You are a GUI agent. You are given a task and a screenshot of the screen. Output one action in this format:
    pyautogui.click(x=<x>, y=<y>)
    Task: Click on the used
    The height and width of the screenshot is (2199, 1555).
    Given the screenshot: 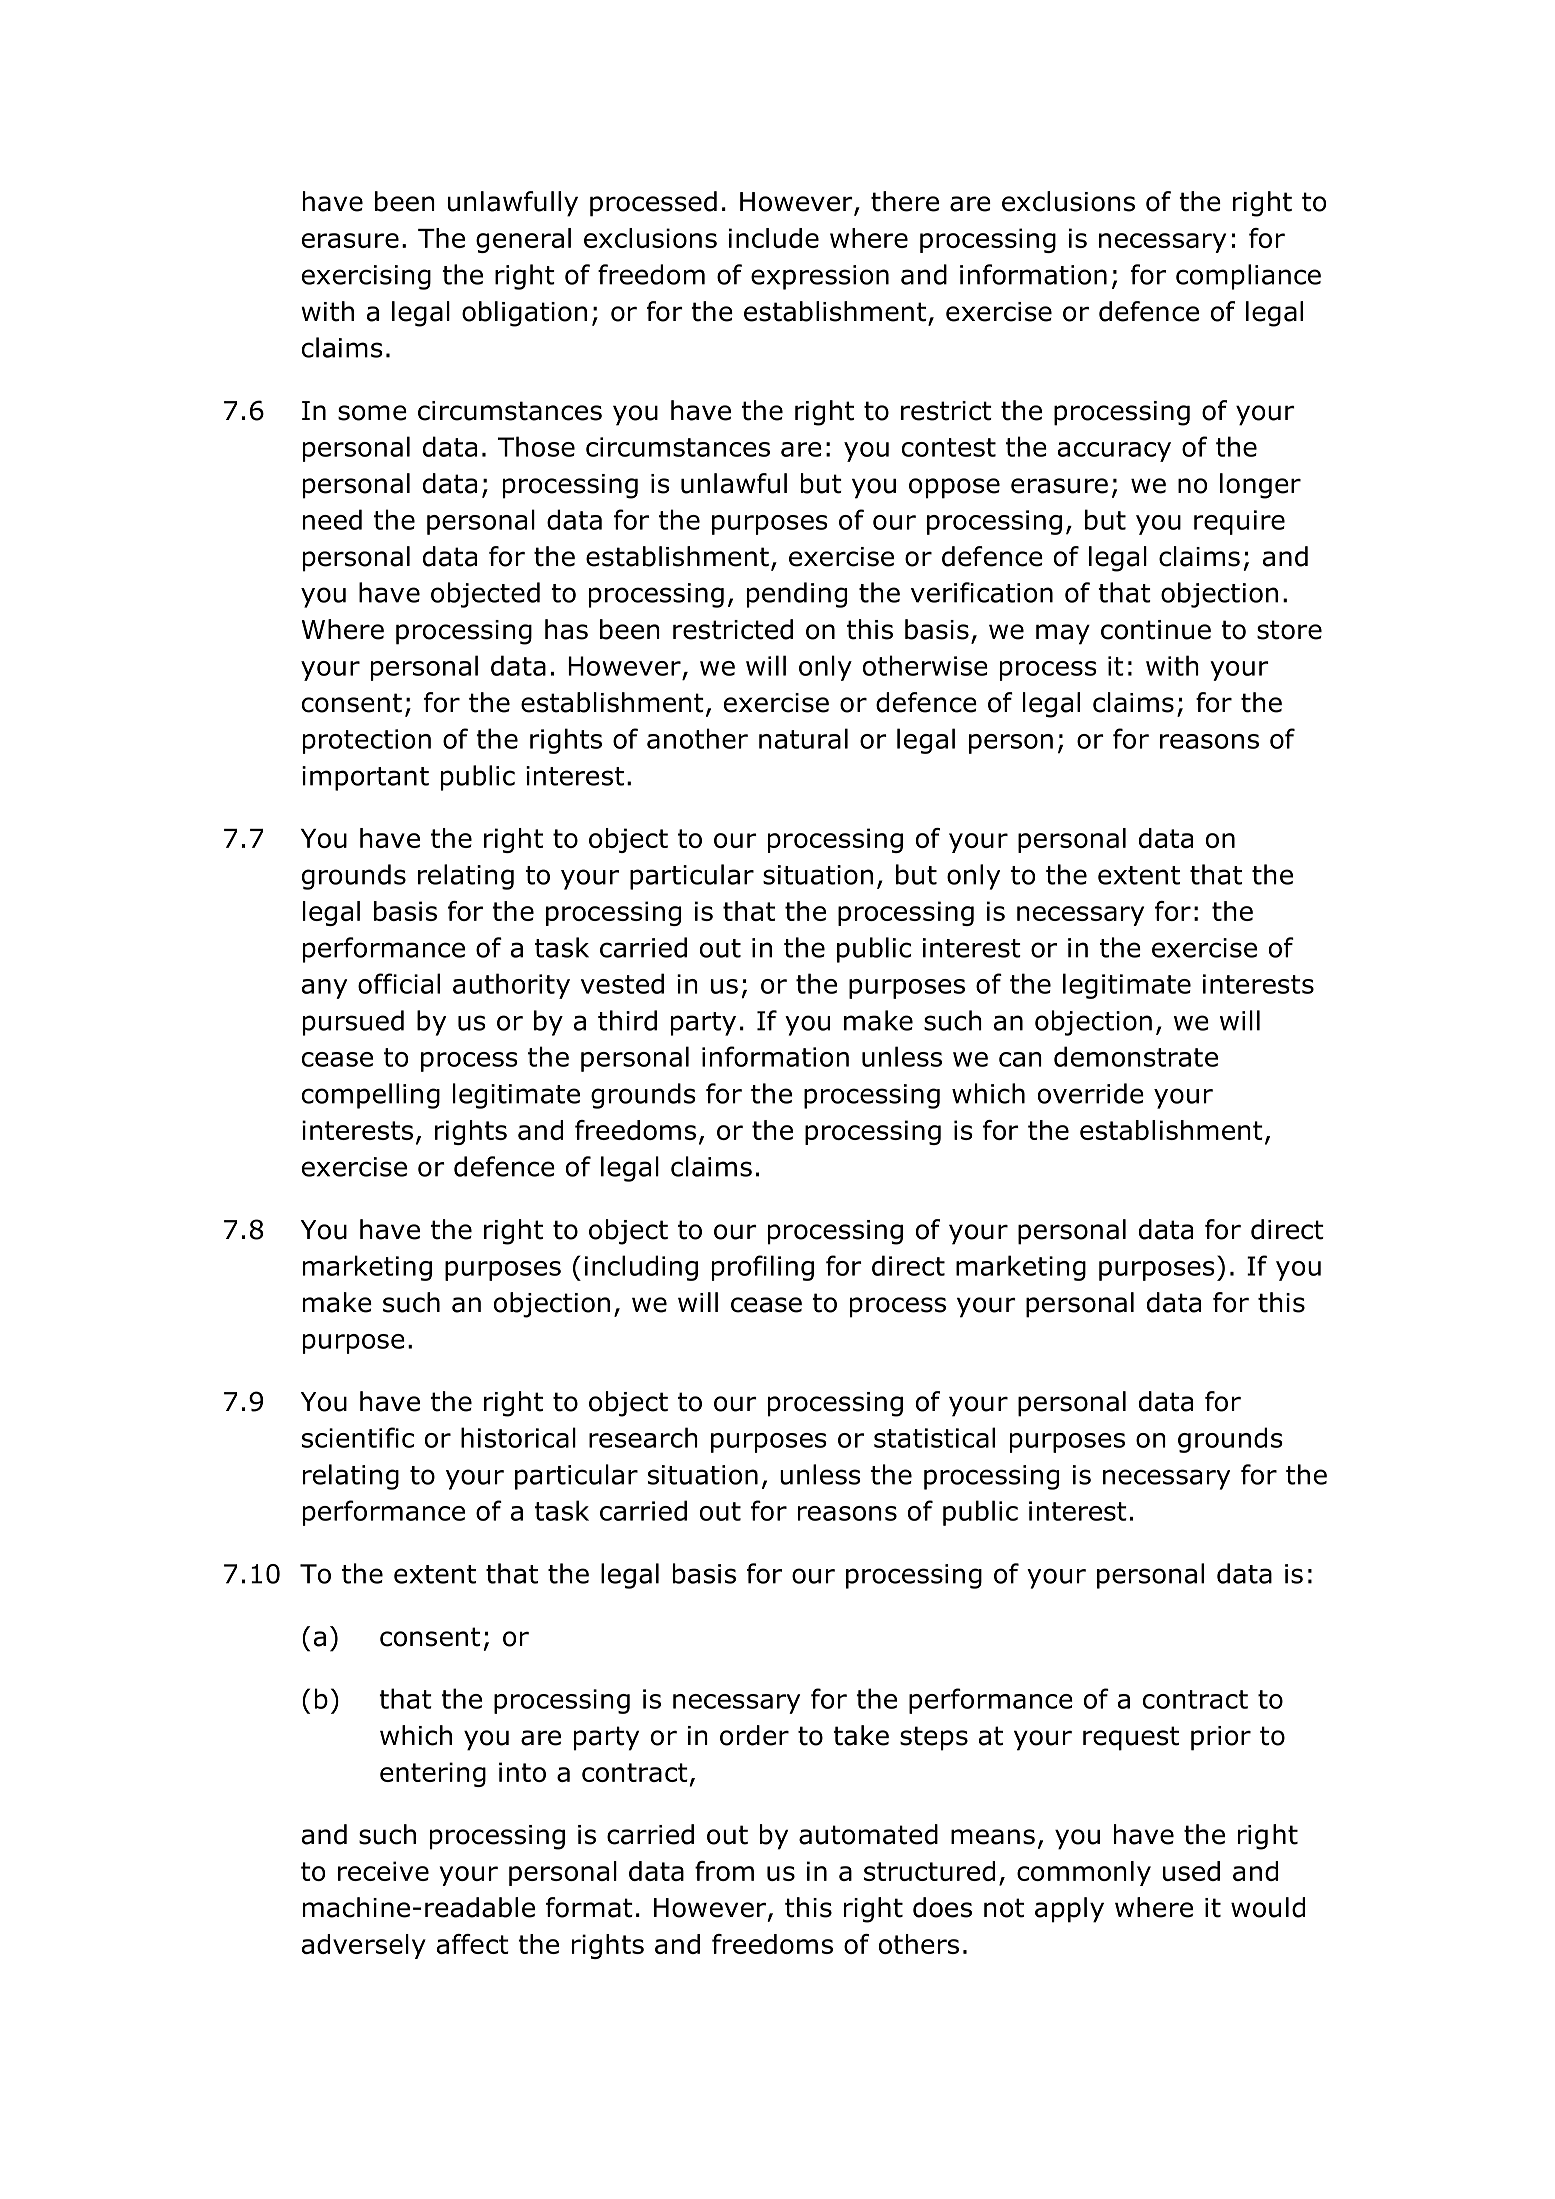 What is the action you would take?
    pyautogui.click(x=1191, y=1871)
